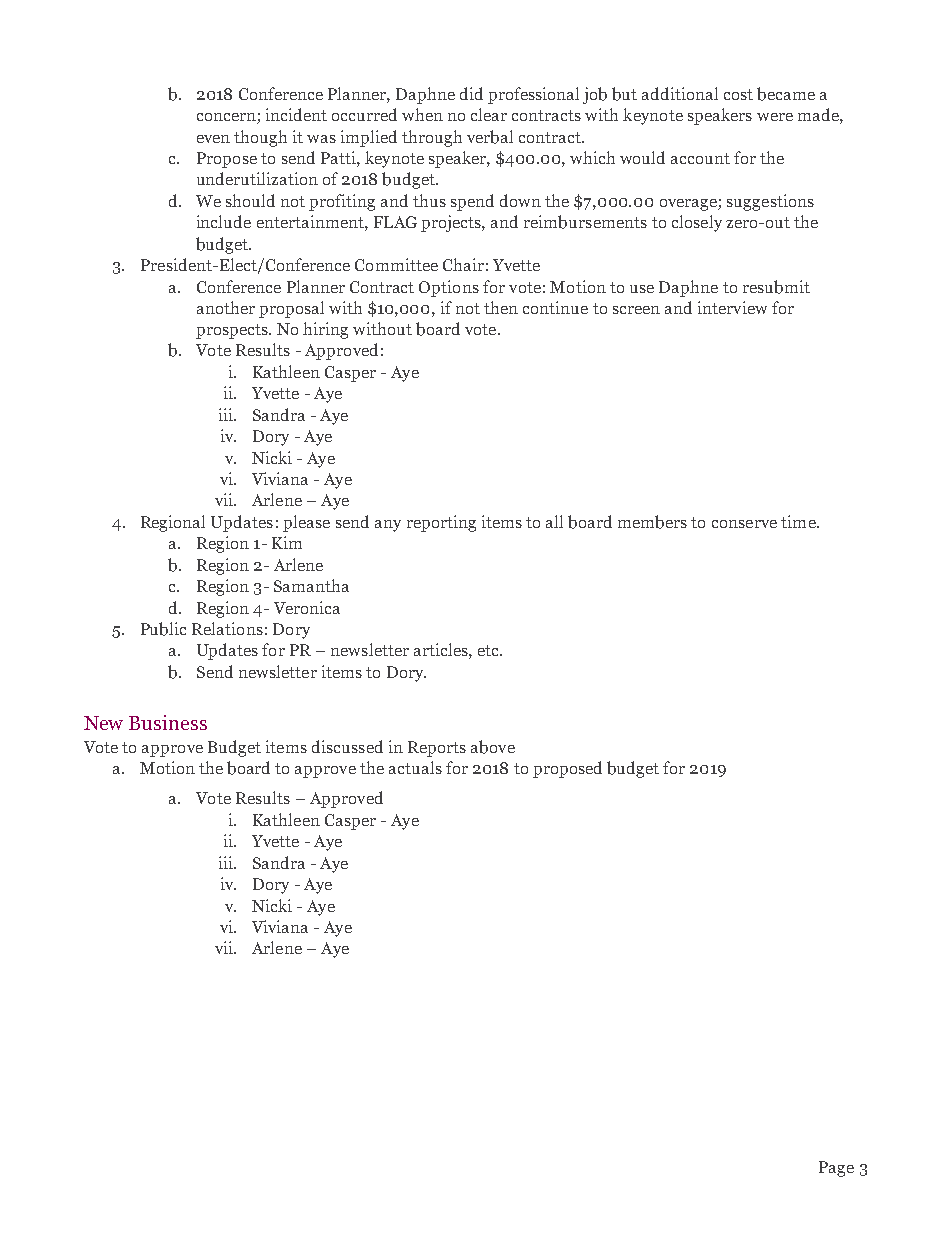 The image size is (952, 1233). I want to click on above, so click(493, 747).
